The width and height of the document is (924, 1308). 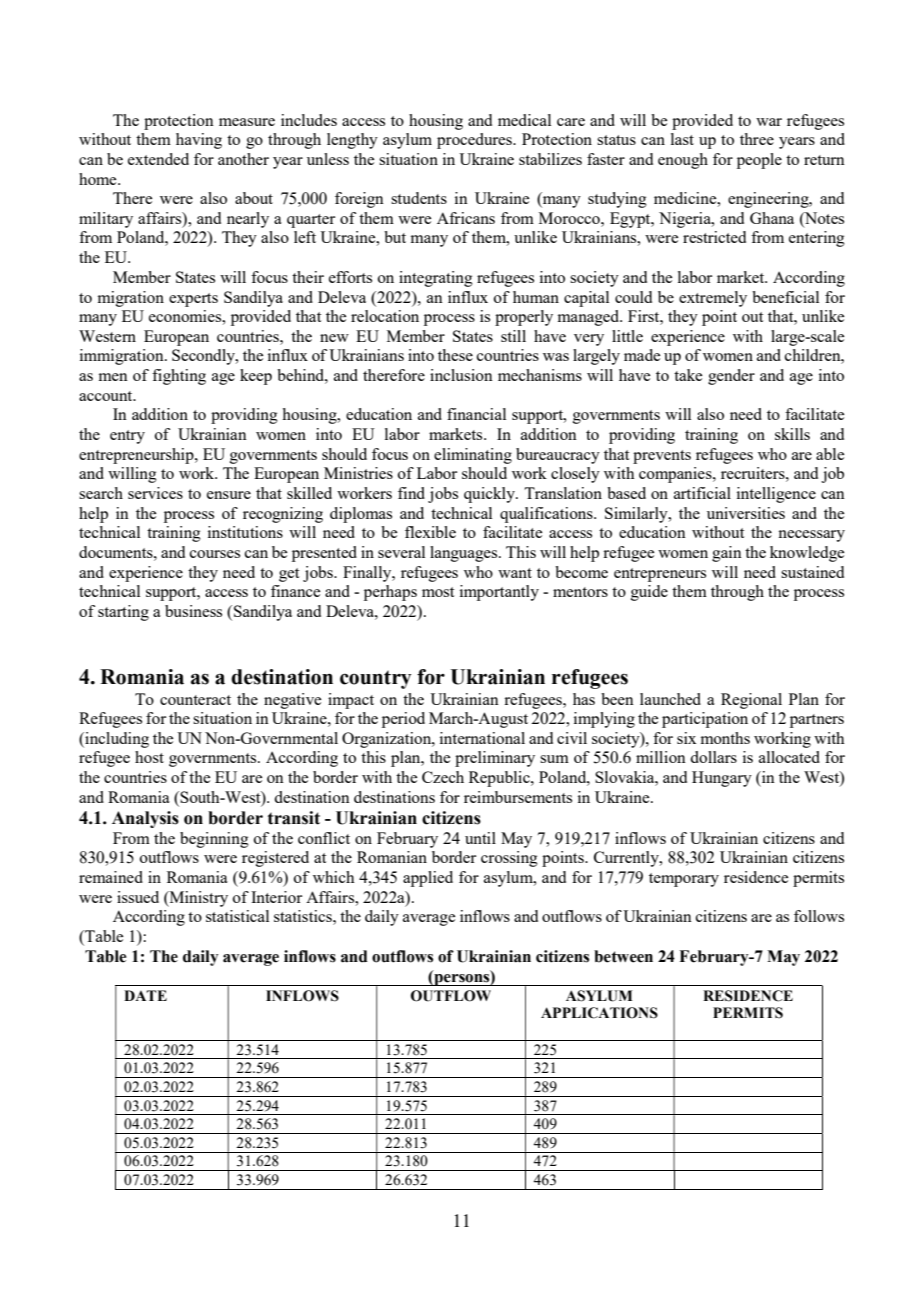 What do you see at coordinates (757, 139) in the document?
I see `three` at bounding box center [757, 139].
